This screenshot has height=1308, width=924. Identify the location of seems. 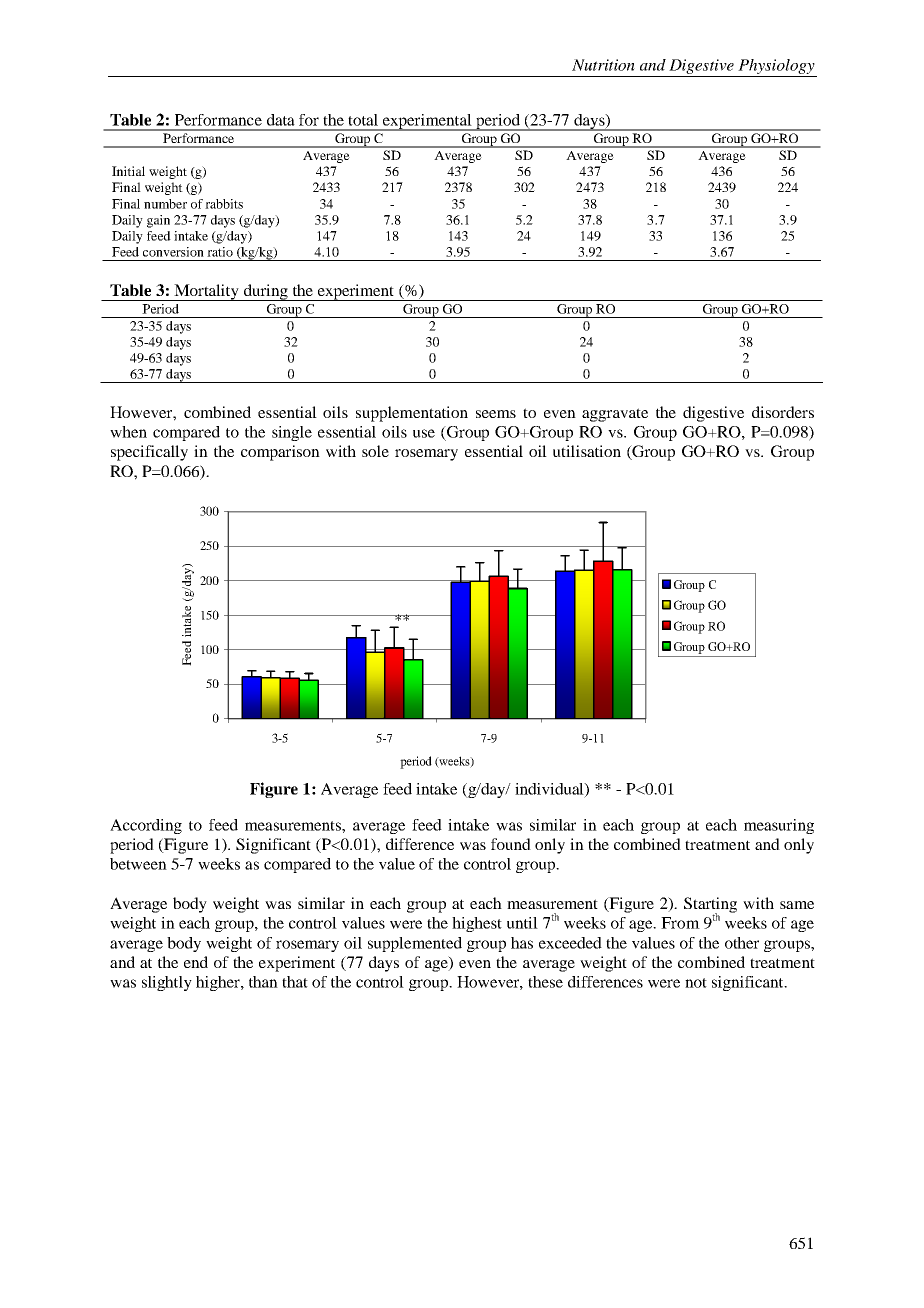
(496, 414).
